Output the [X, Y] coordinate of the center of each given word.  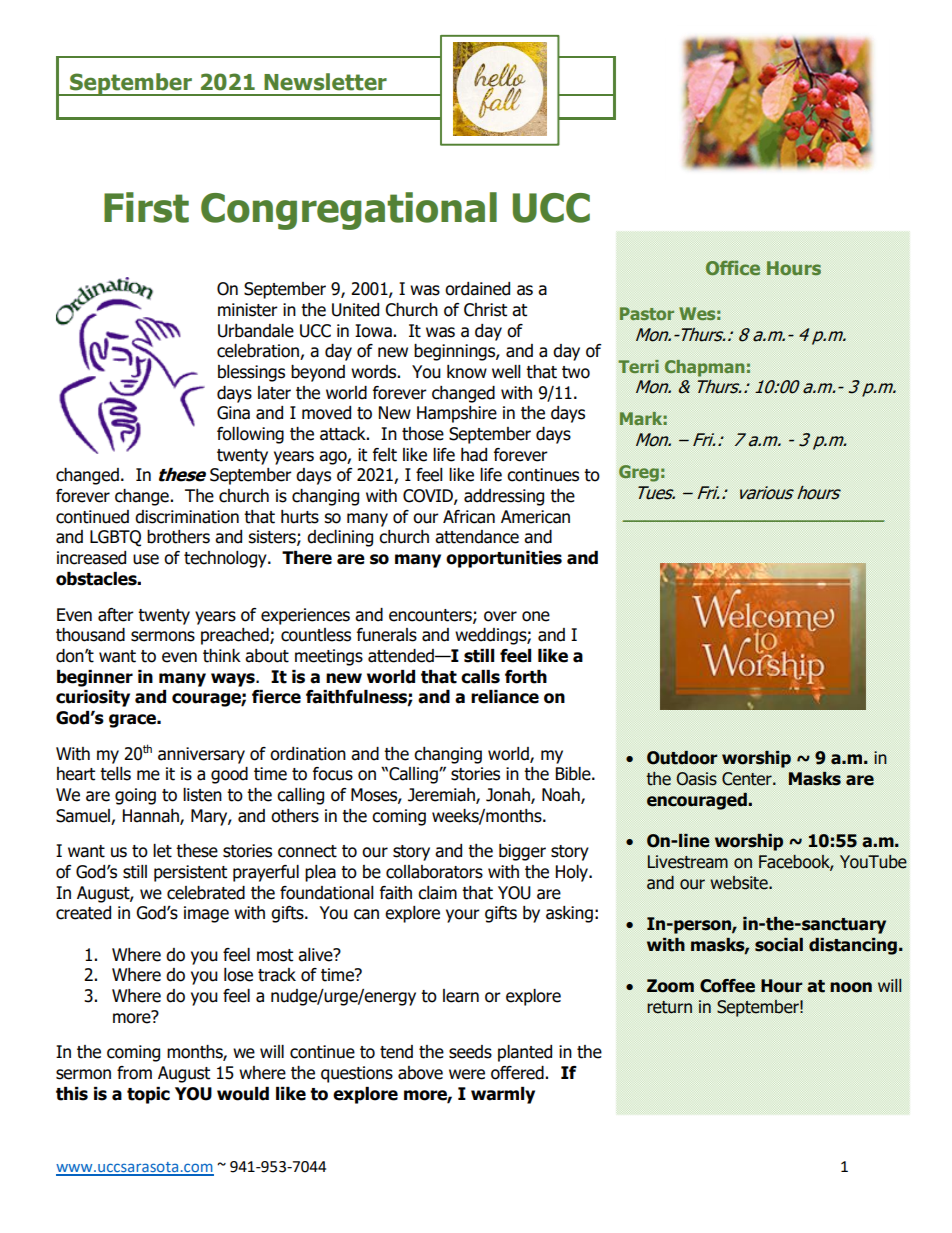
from [134, 1073]
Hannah [152, 816]
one [536, 616]
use [146, 559]
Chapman [705, 368]
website [740, 883]
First [146, 207]
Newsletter [325, 82]
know [467, 372]
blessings [251, 373]
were [467, 1074]
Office [733, 267]
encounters [431, 616]
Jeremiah [442, 796]
